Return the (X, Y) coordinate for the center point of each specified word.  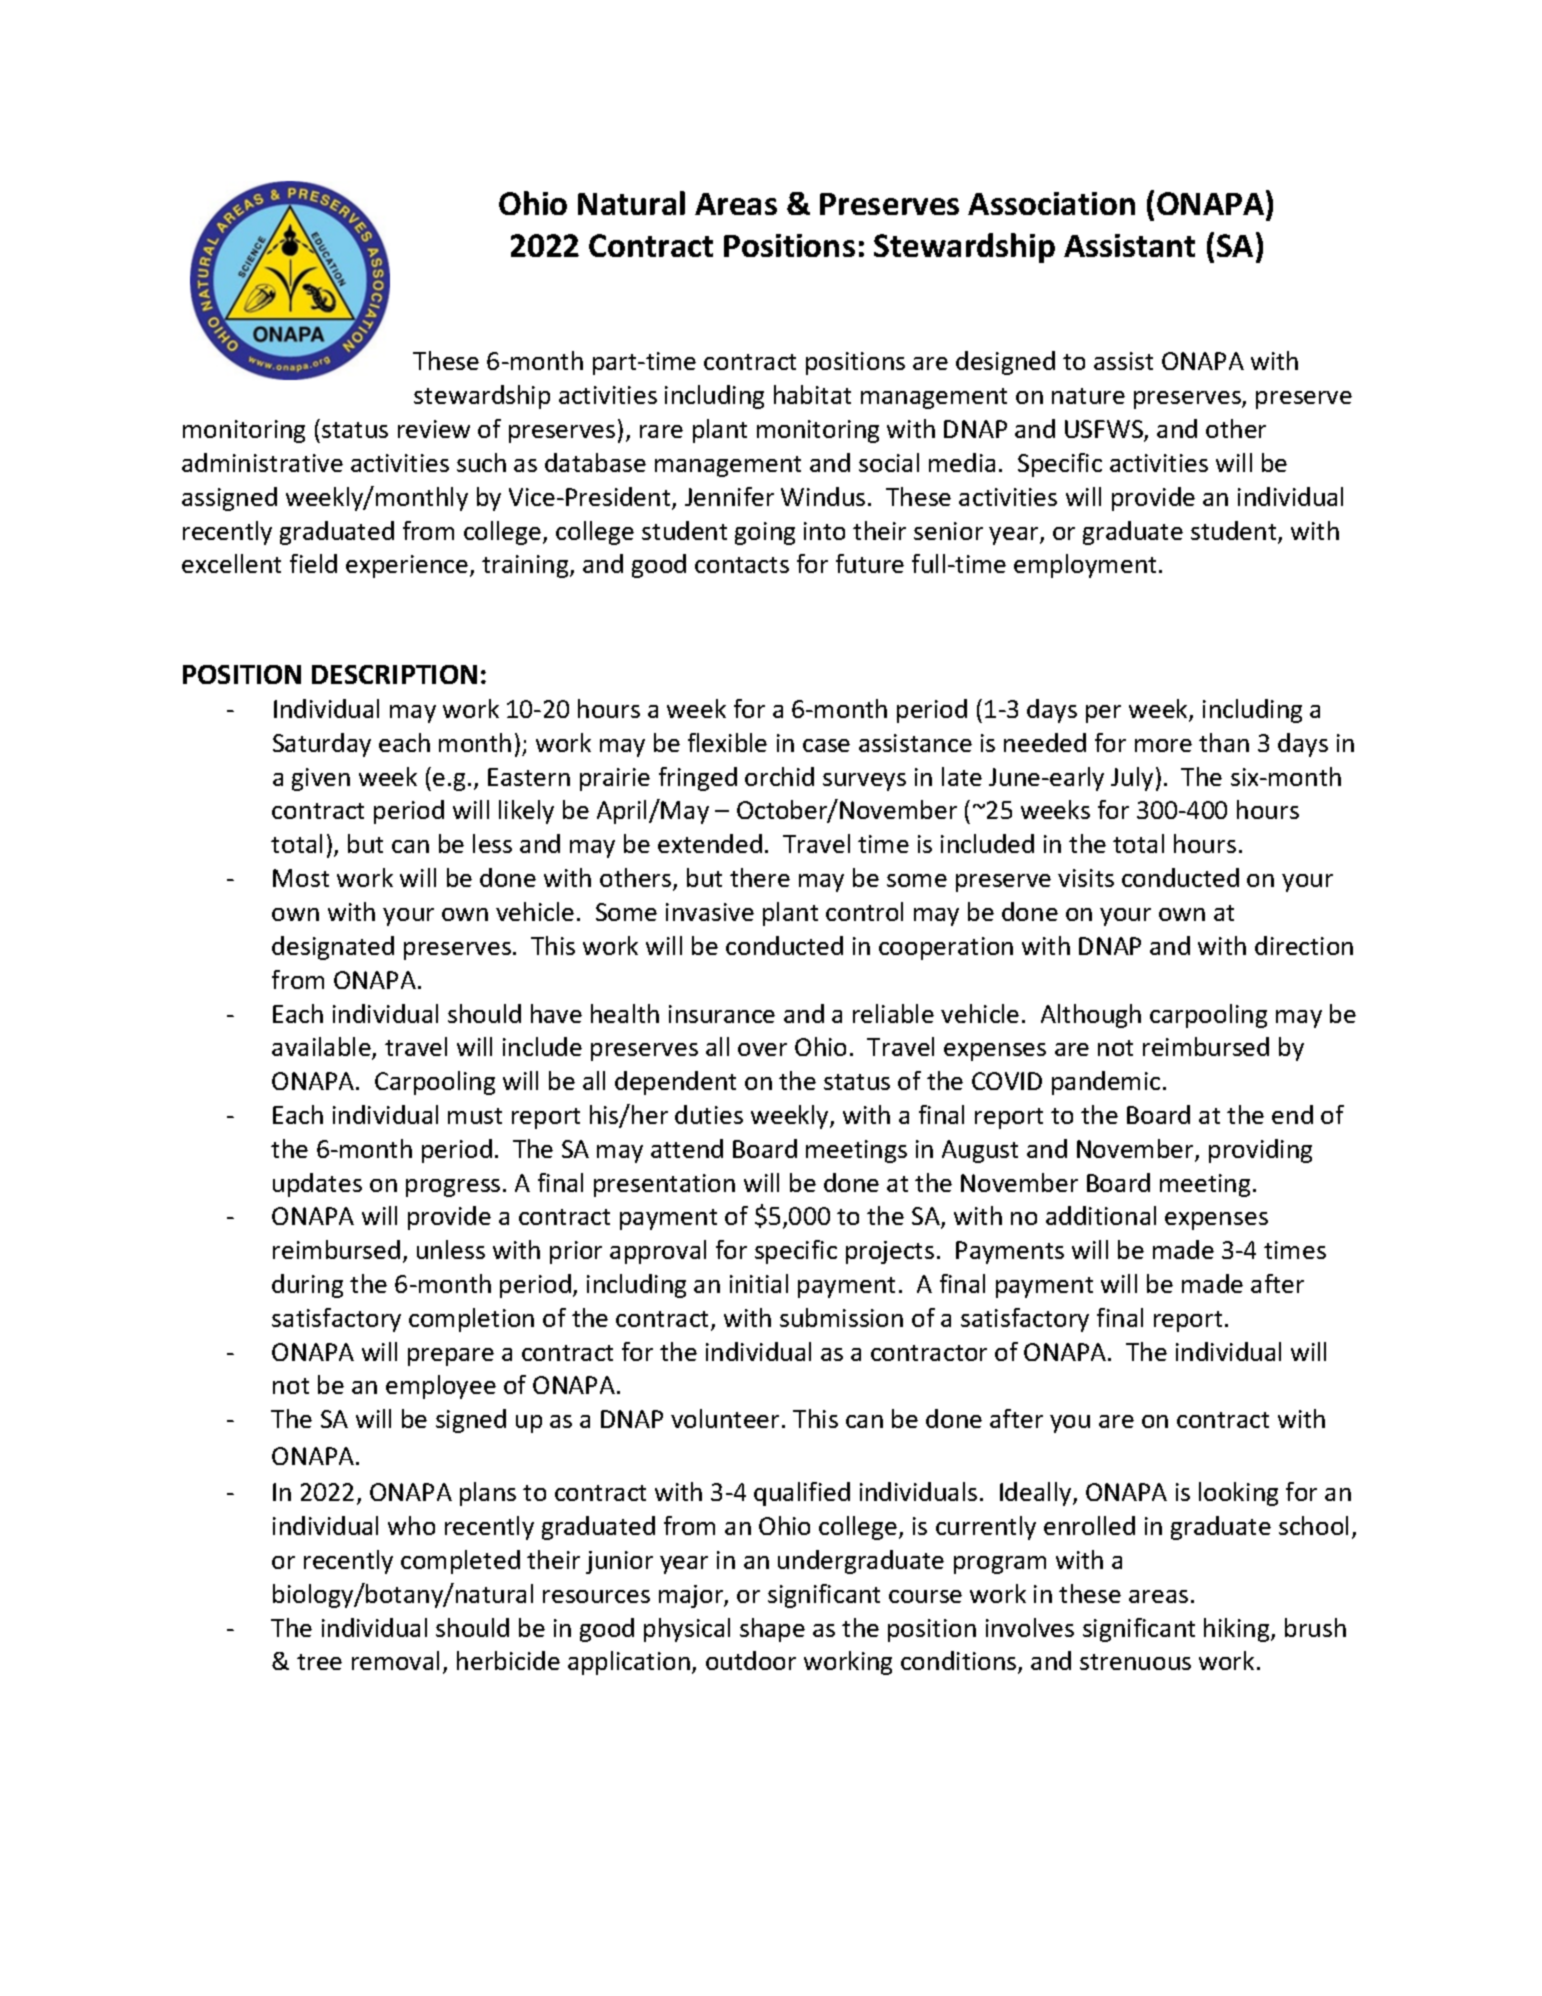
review (434, 429)
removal (395, 1660)
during (307, 1286)
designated (333, 948)
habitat (812, 394)
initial (759, 1283)
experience (408, 566)
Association (1051, 203)
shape (772, 1630)
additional (1101, 1215)
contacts (742, 565)
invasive (710, 912)
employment (1085, 566)
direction (1304, 945)
